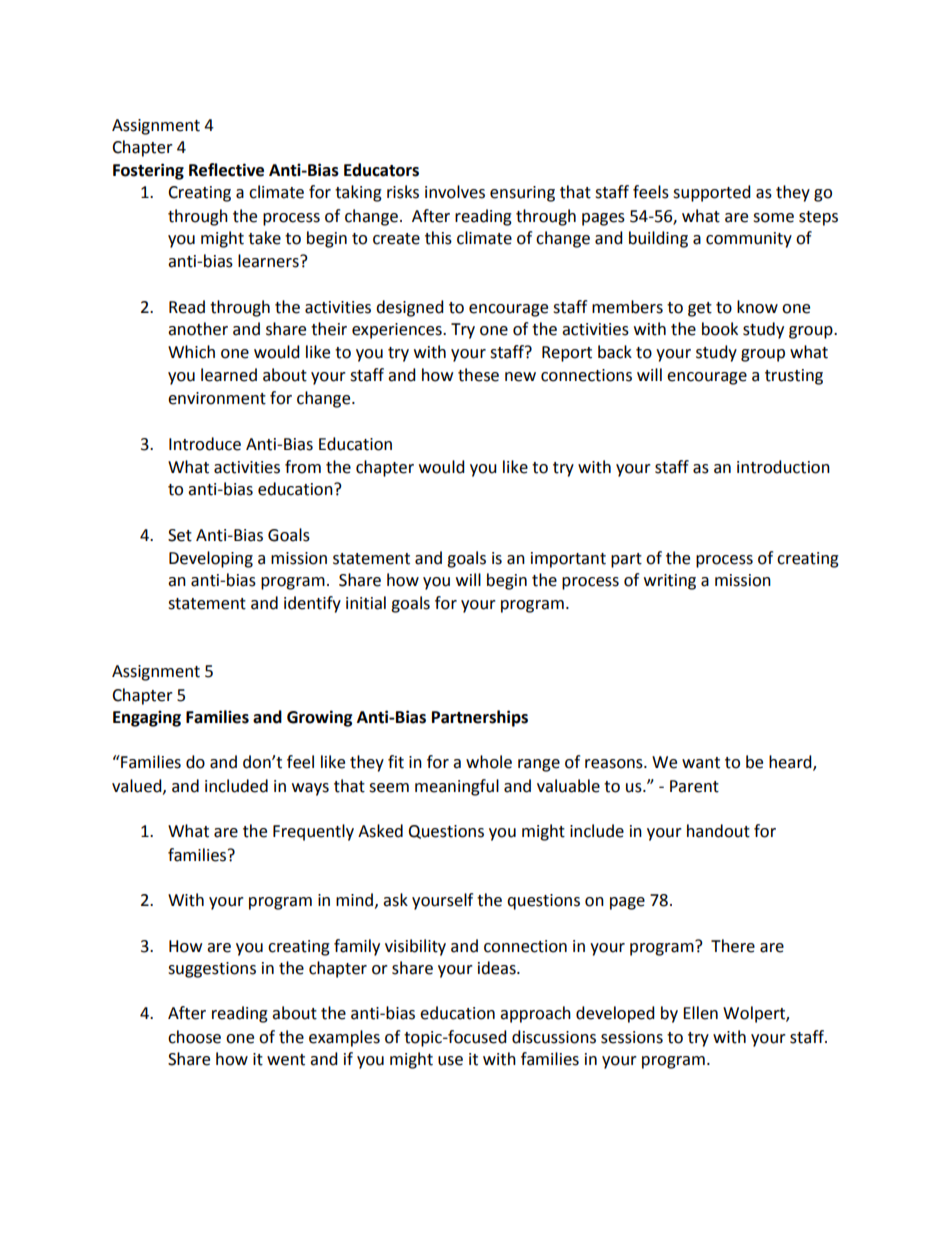 The height and width of the screenshot is (1233, 952). Describe the element at coordinates (455, 192) in the screenshot. I see `involves` at that location.
